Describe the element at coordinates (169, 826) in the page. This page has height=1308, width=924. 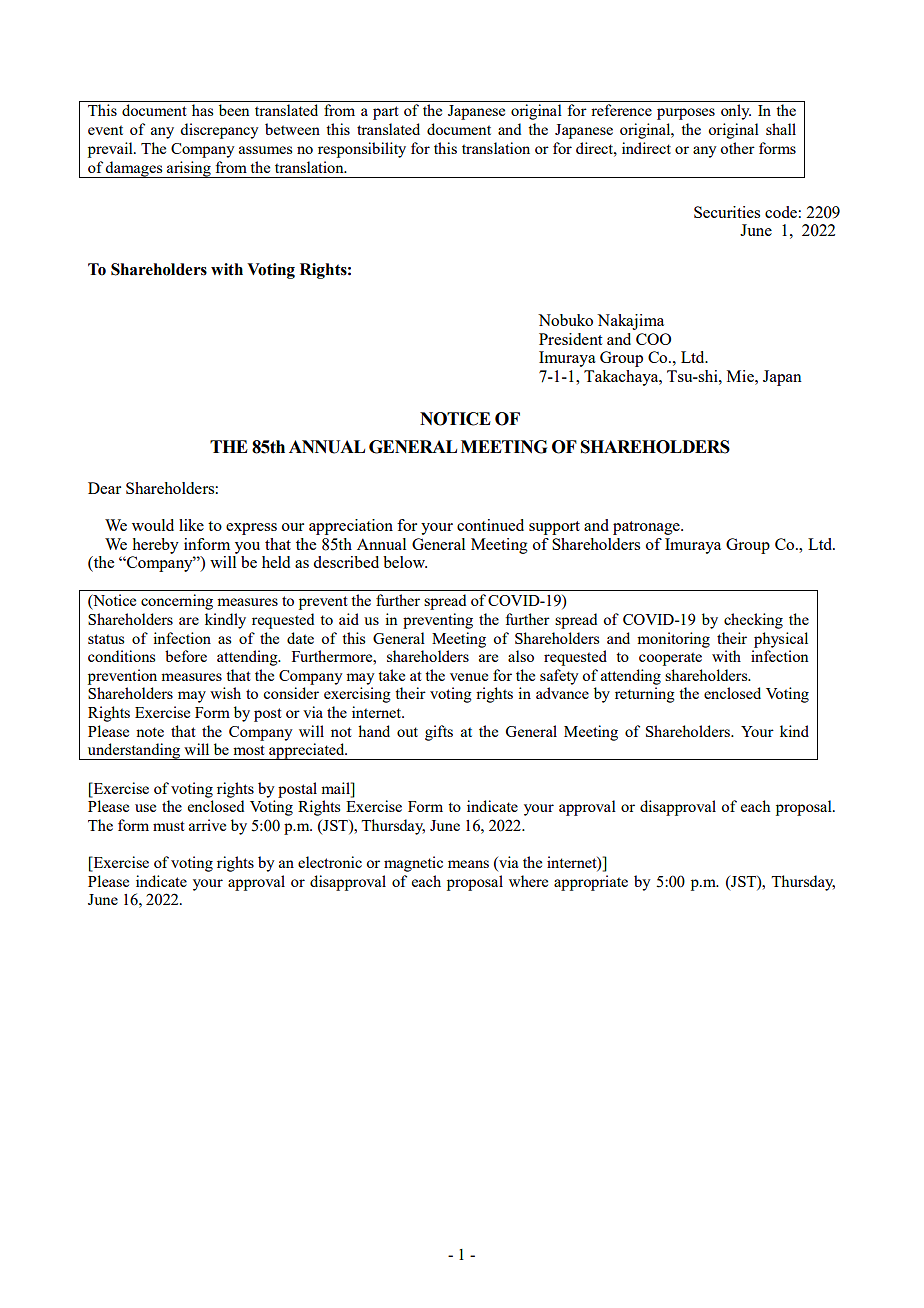
I see `must` at that location.
